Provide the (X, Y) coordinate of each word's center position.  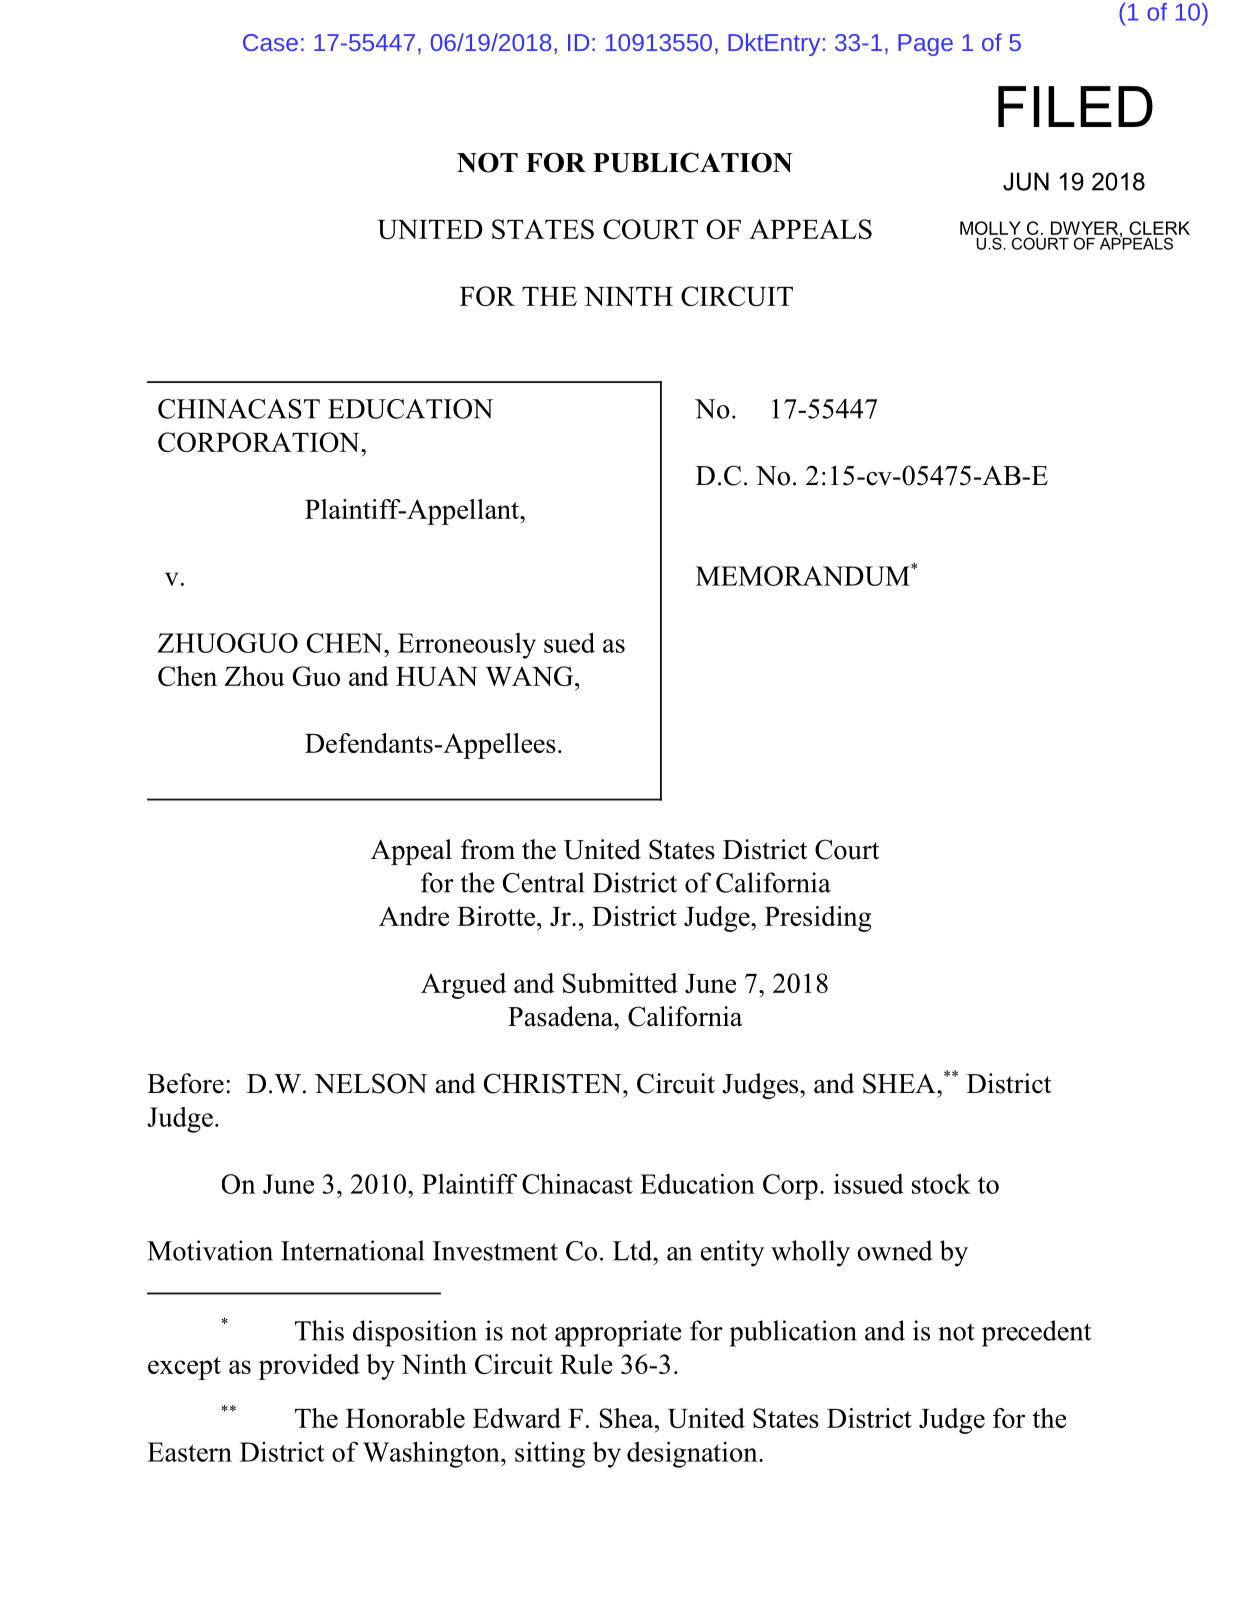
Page (925, 45)
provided (309, 1367)
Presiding (818, 919)
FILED (1075, 106)
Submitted (620, 983)
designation (693, 1454)
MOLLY (990, 228)
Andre (414, 916)
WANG (531, 676)
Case (270, 42)
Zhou (254, 676)
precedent (1036, 1333)
